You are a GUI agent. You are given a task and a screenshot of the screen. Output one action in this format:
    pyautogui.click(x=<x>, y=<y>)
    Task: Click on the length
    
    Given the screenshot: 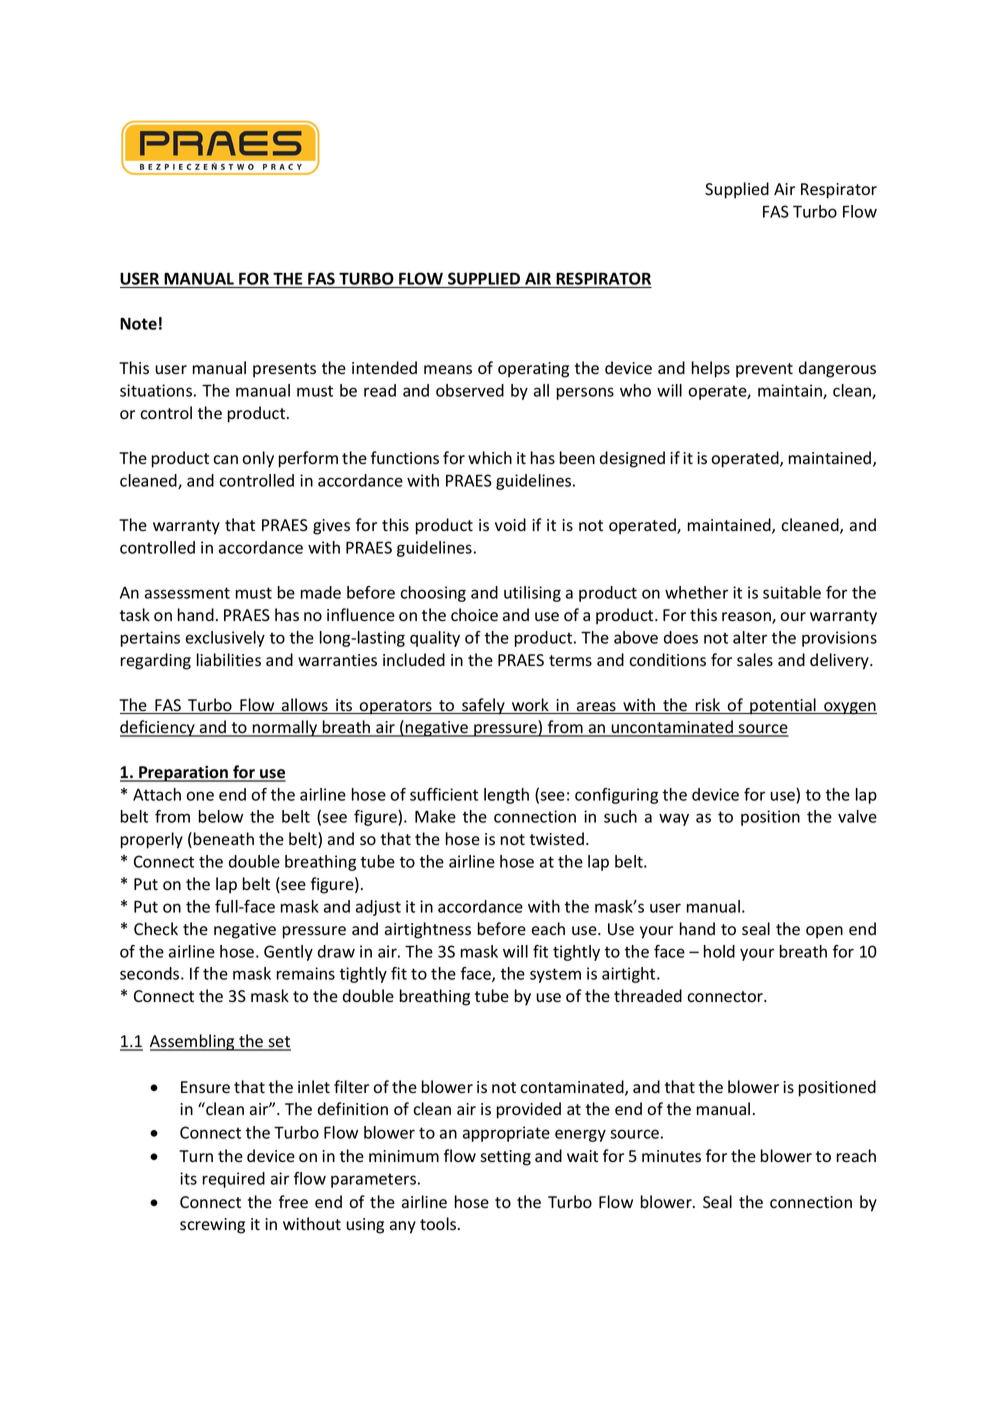 What is the action you would take?
    pyautogui.click(x=506, y=796)
